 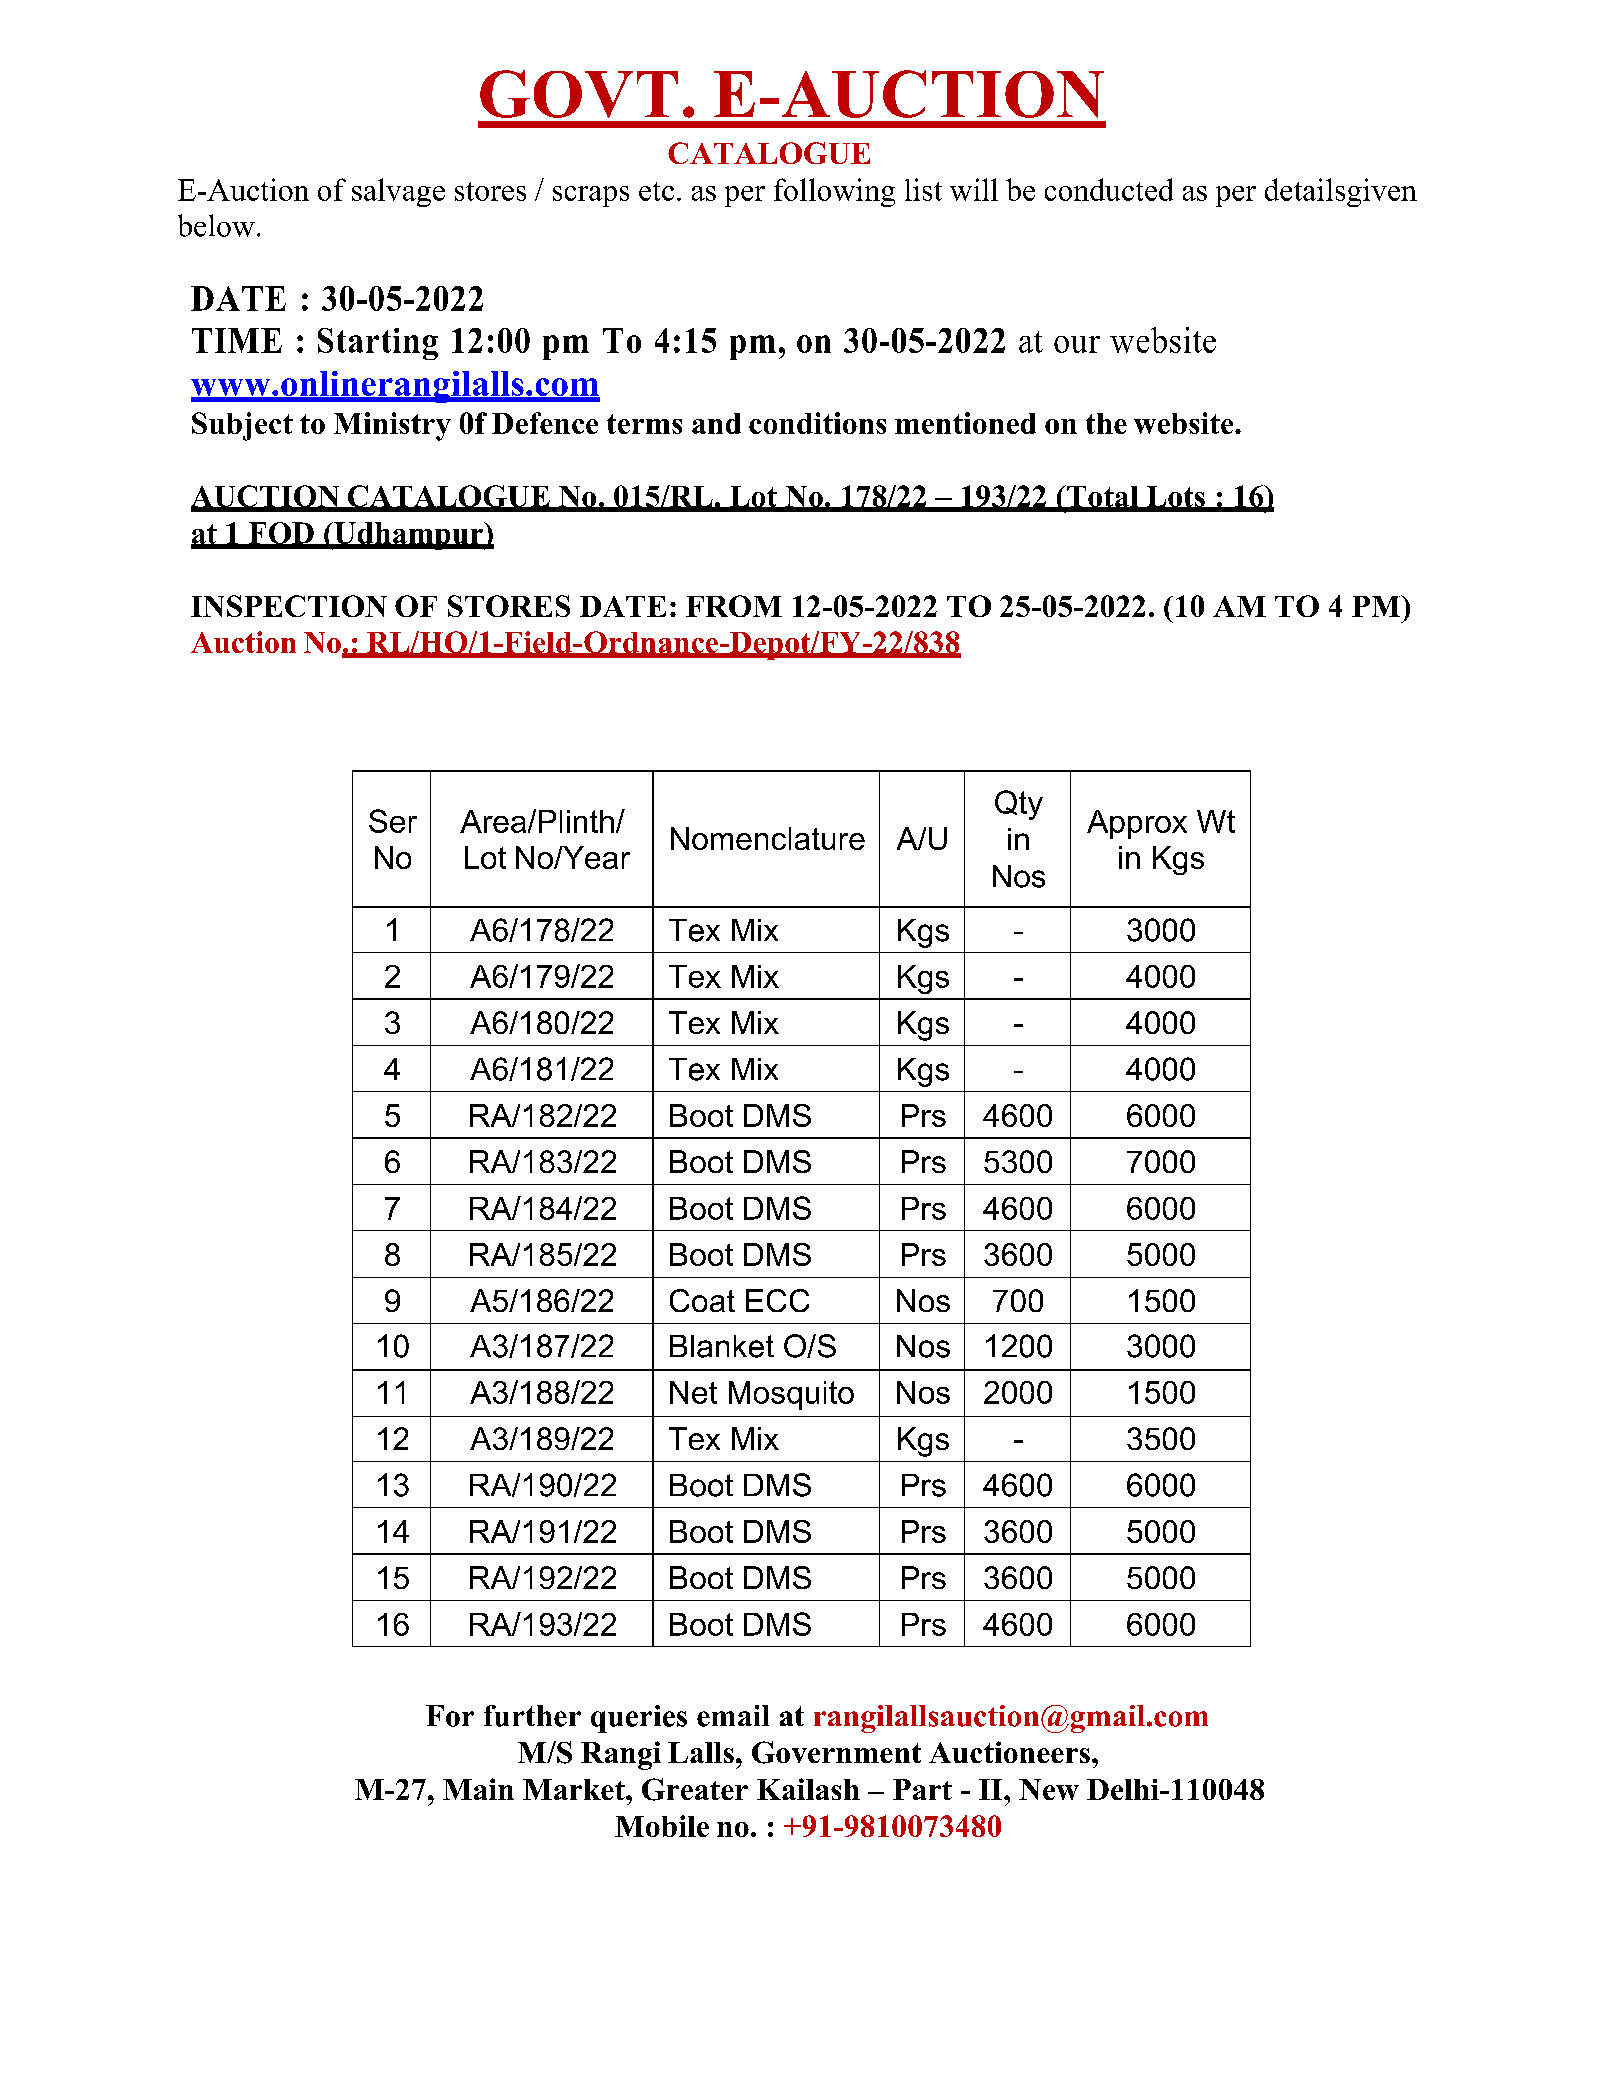 What do you see at coordinates (656, 191) in the document?
I see `etc` at bounding box center [656, 191].
